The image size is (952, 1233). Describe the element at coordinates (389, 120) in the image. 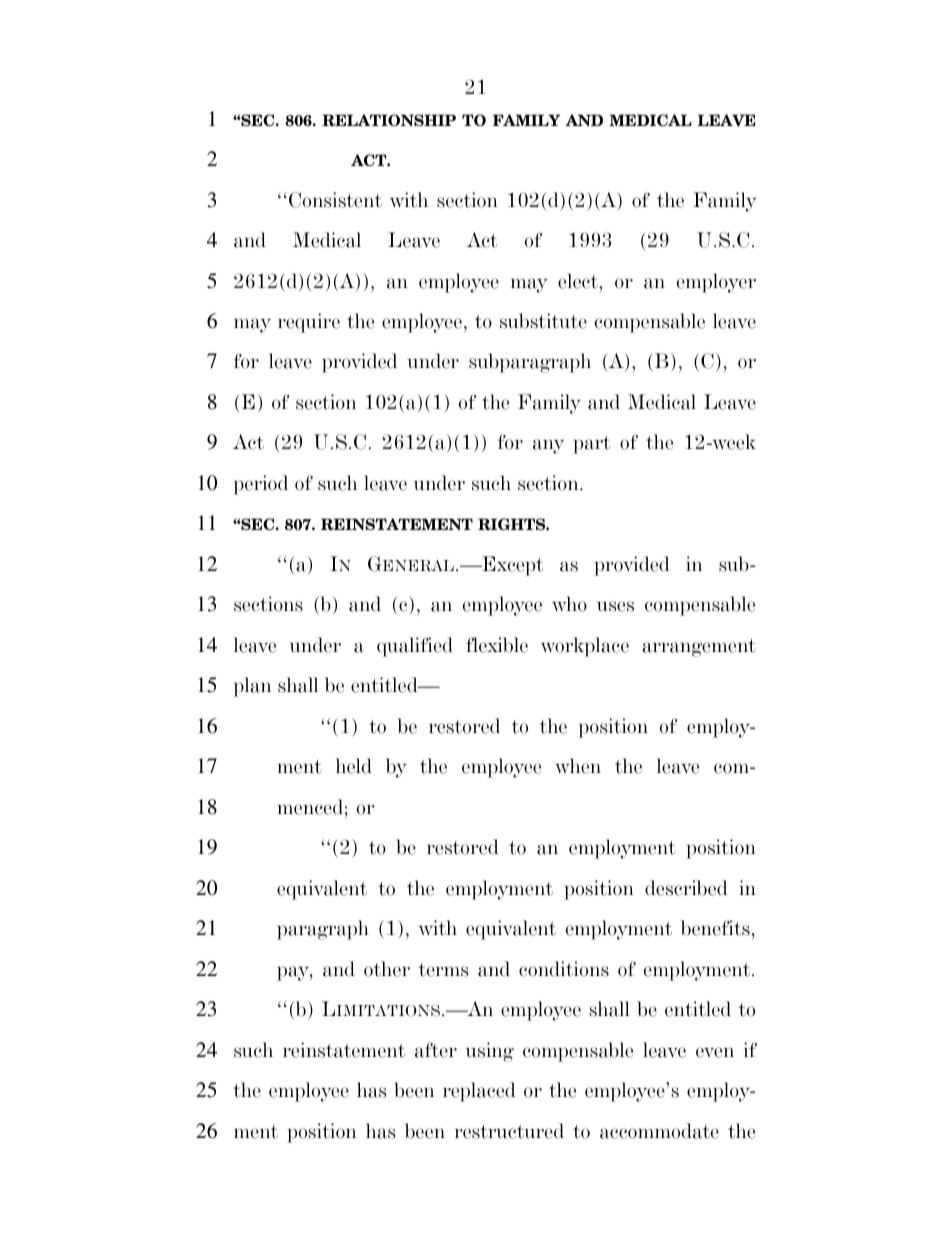

I see `RELATIONSHIP` at that location.
